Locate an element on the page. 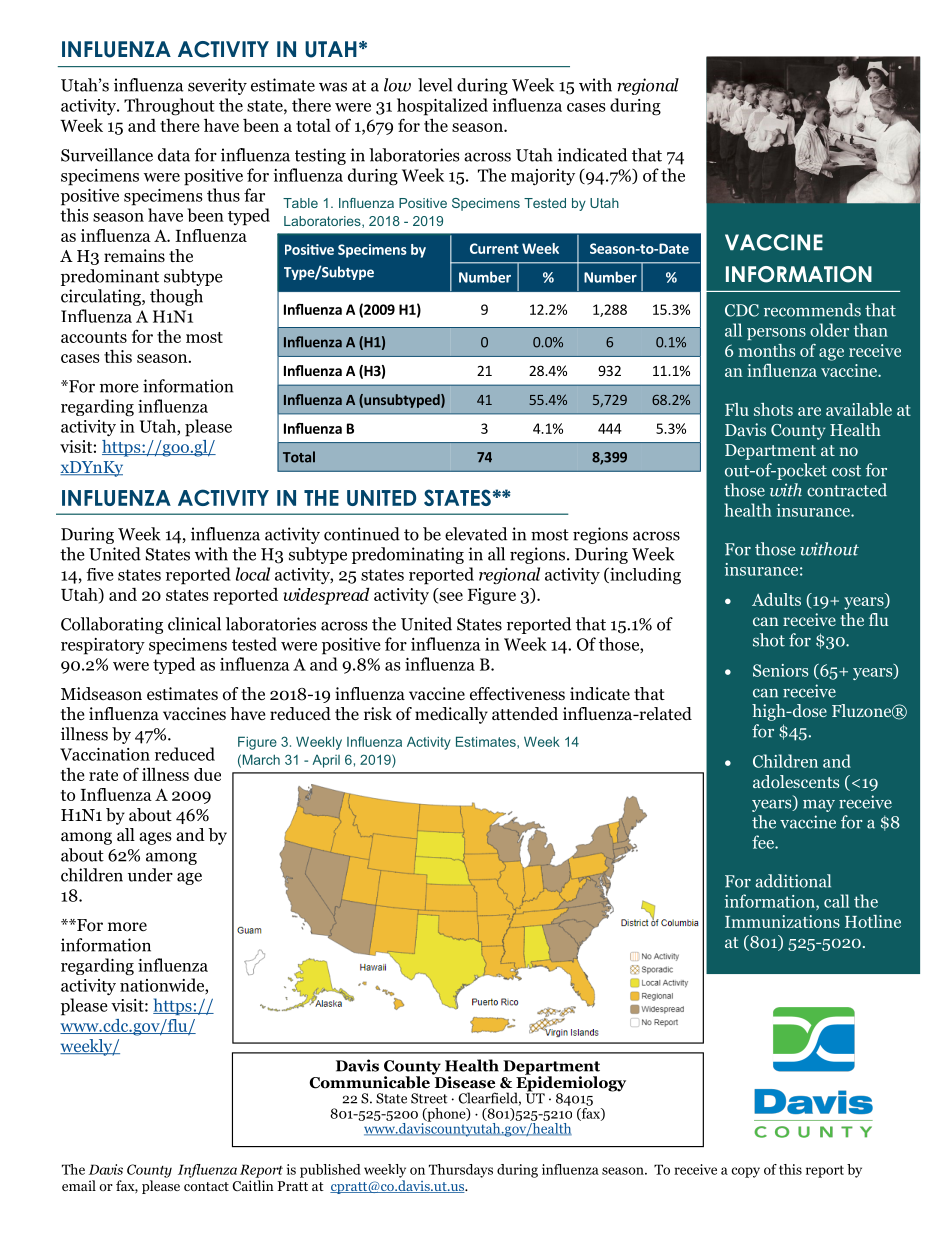  Throughout is located at coordinates (169, 107).
